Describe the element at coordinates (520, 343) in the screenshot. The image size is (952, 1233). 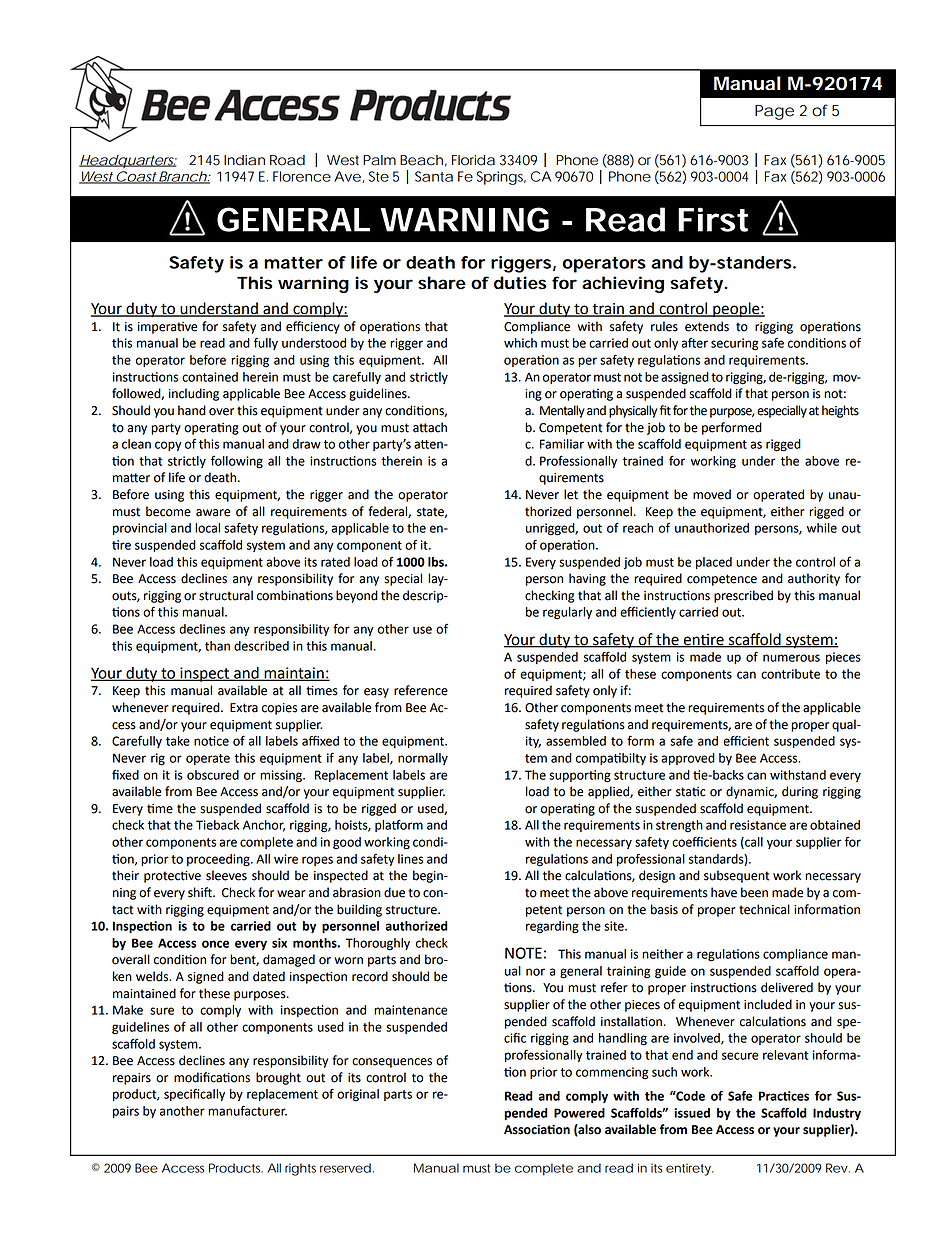
I see `which` at that location.
